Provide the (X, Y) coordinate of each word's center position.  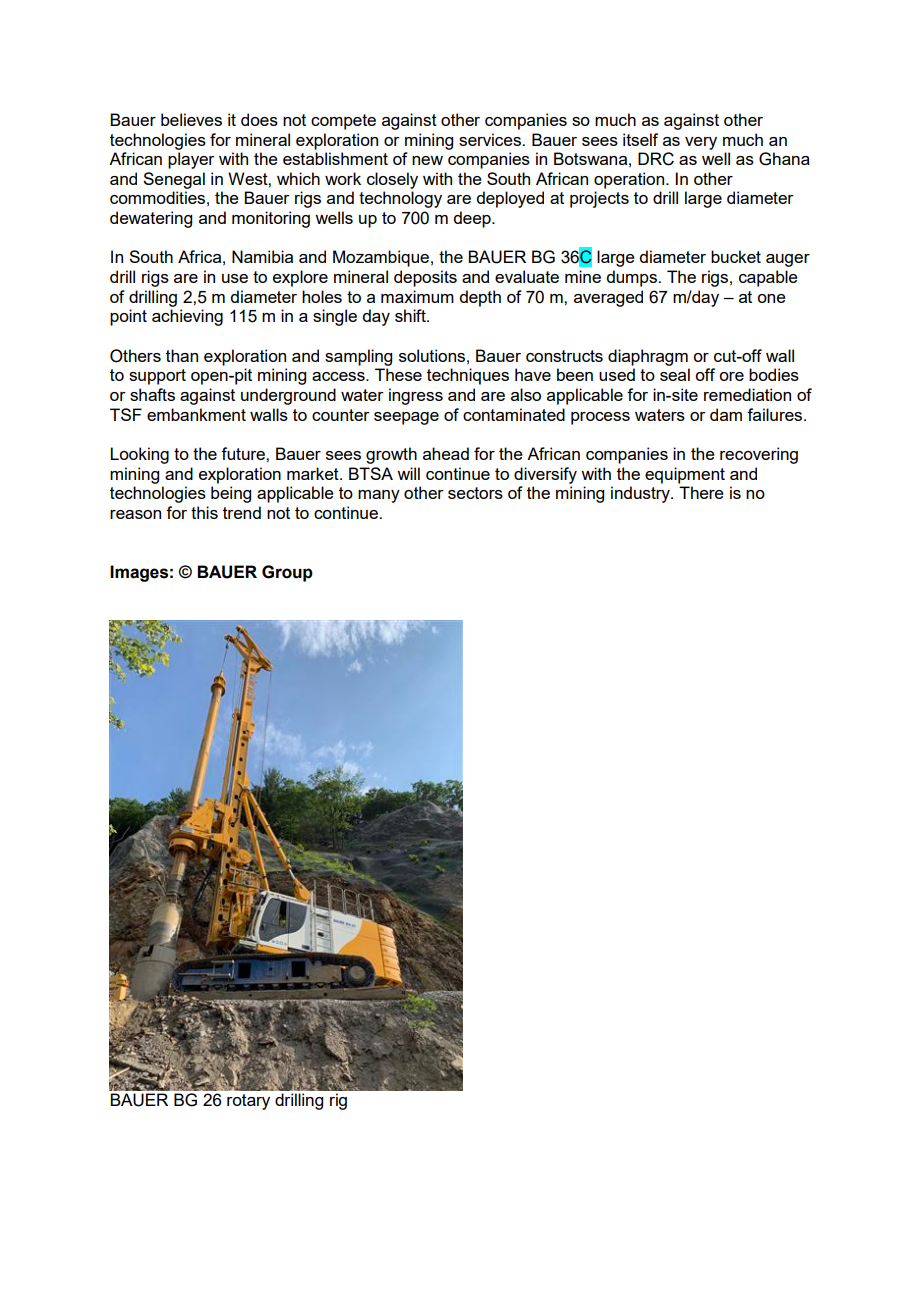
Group (287, 573)
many (379, 496)
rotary (248, 1102)
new (427, 160)
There (701, 492)
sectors (475, 493)
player (191, 160)
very (701, 143)
